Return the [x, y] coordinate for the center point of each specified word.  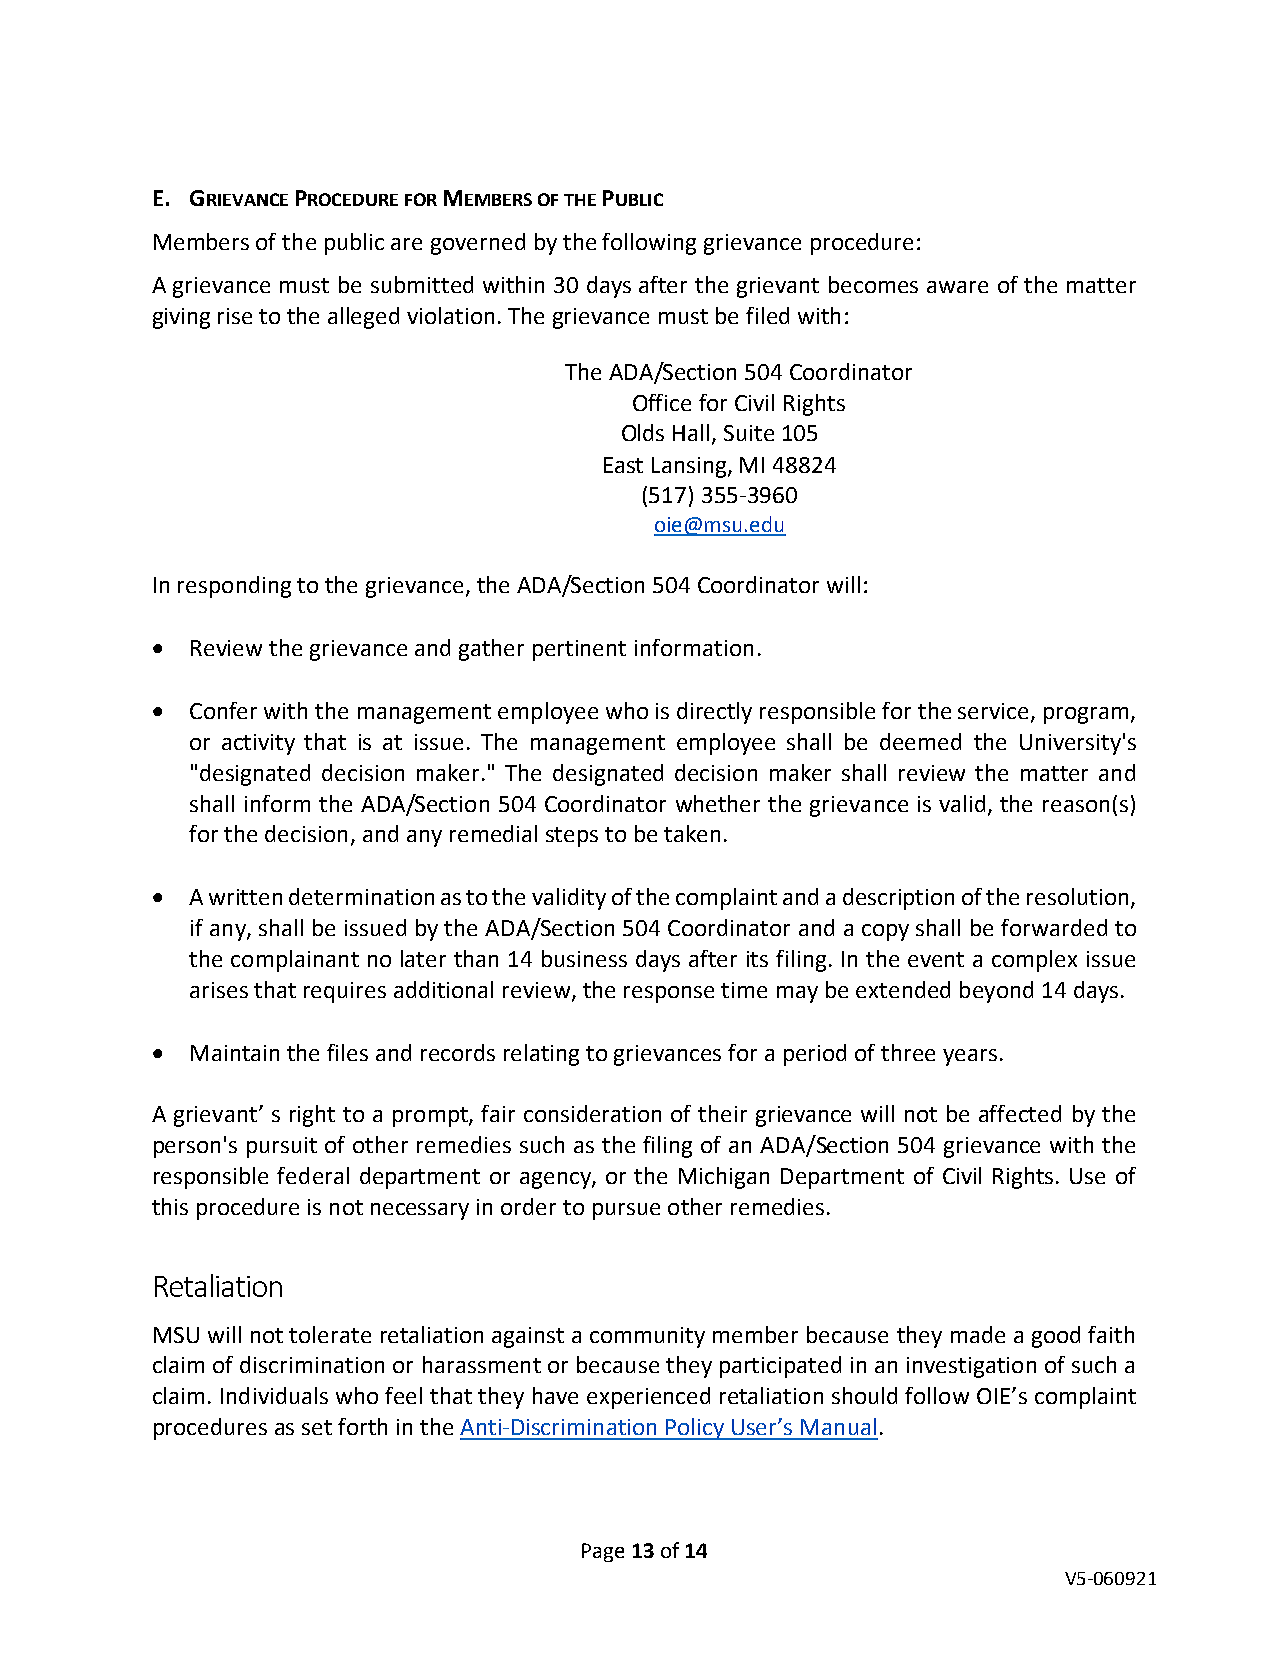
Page [603, 1552]
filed [767, 315]
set [317, 1427]
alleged [363, 318]
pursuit [282, 1147]
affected [1020, 1113]
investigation [971, 1367]
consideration [592, 1113]
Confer [223, 710]
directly [714, 713]
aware [957, 287]
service [993, 711]
